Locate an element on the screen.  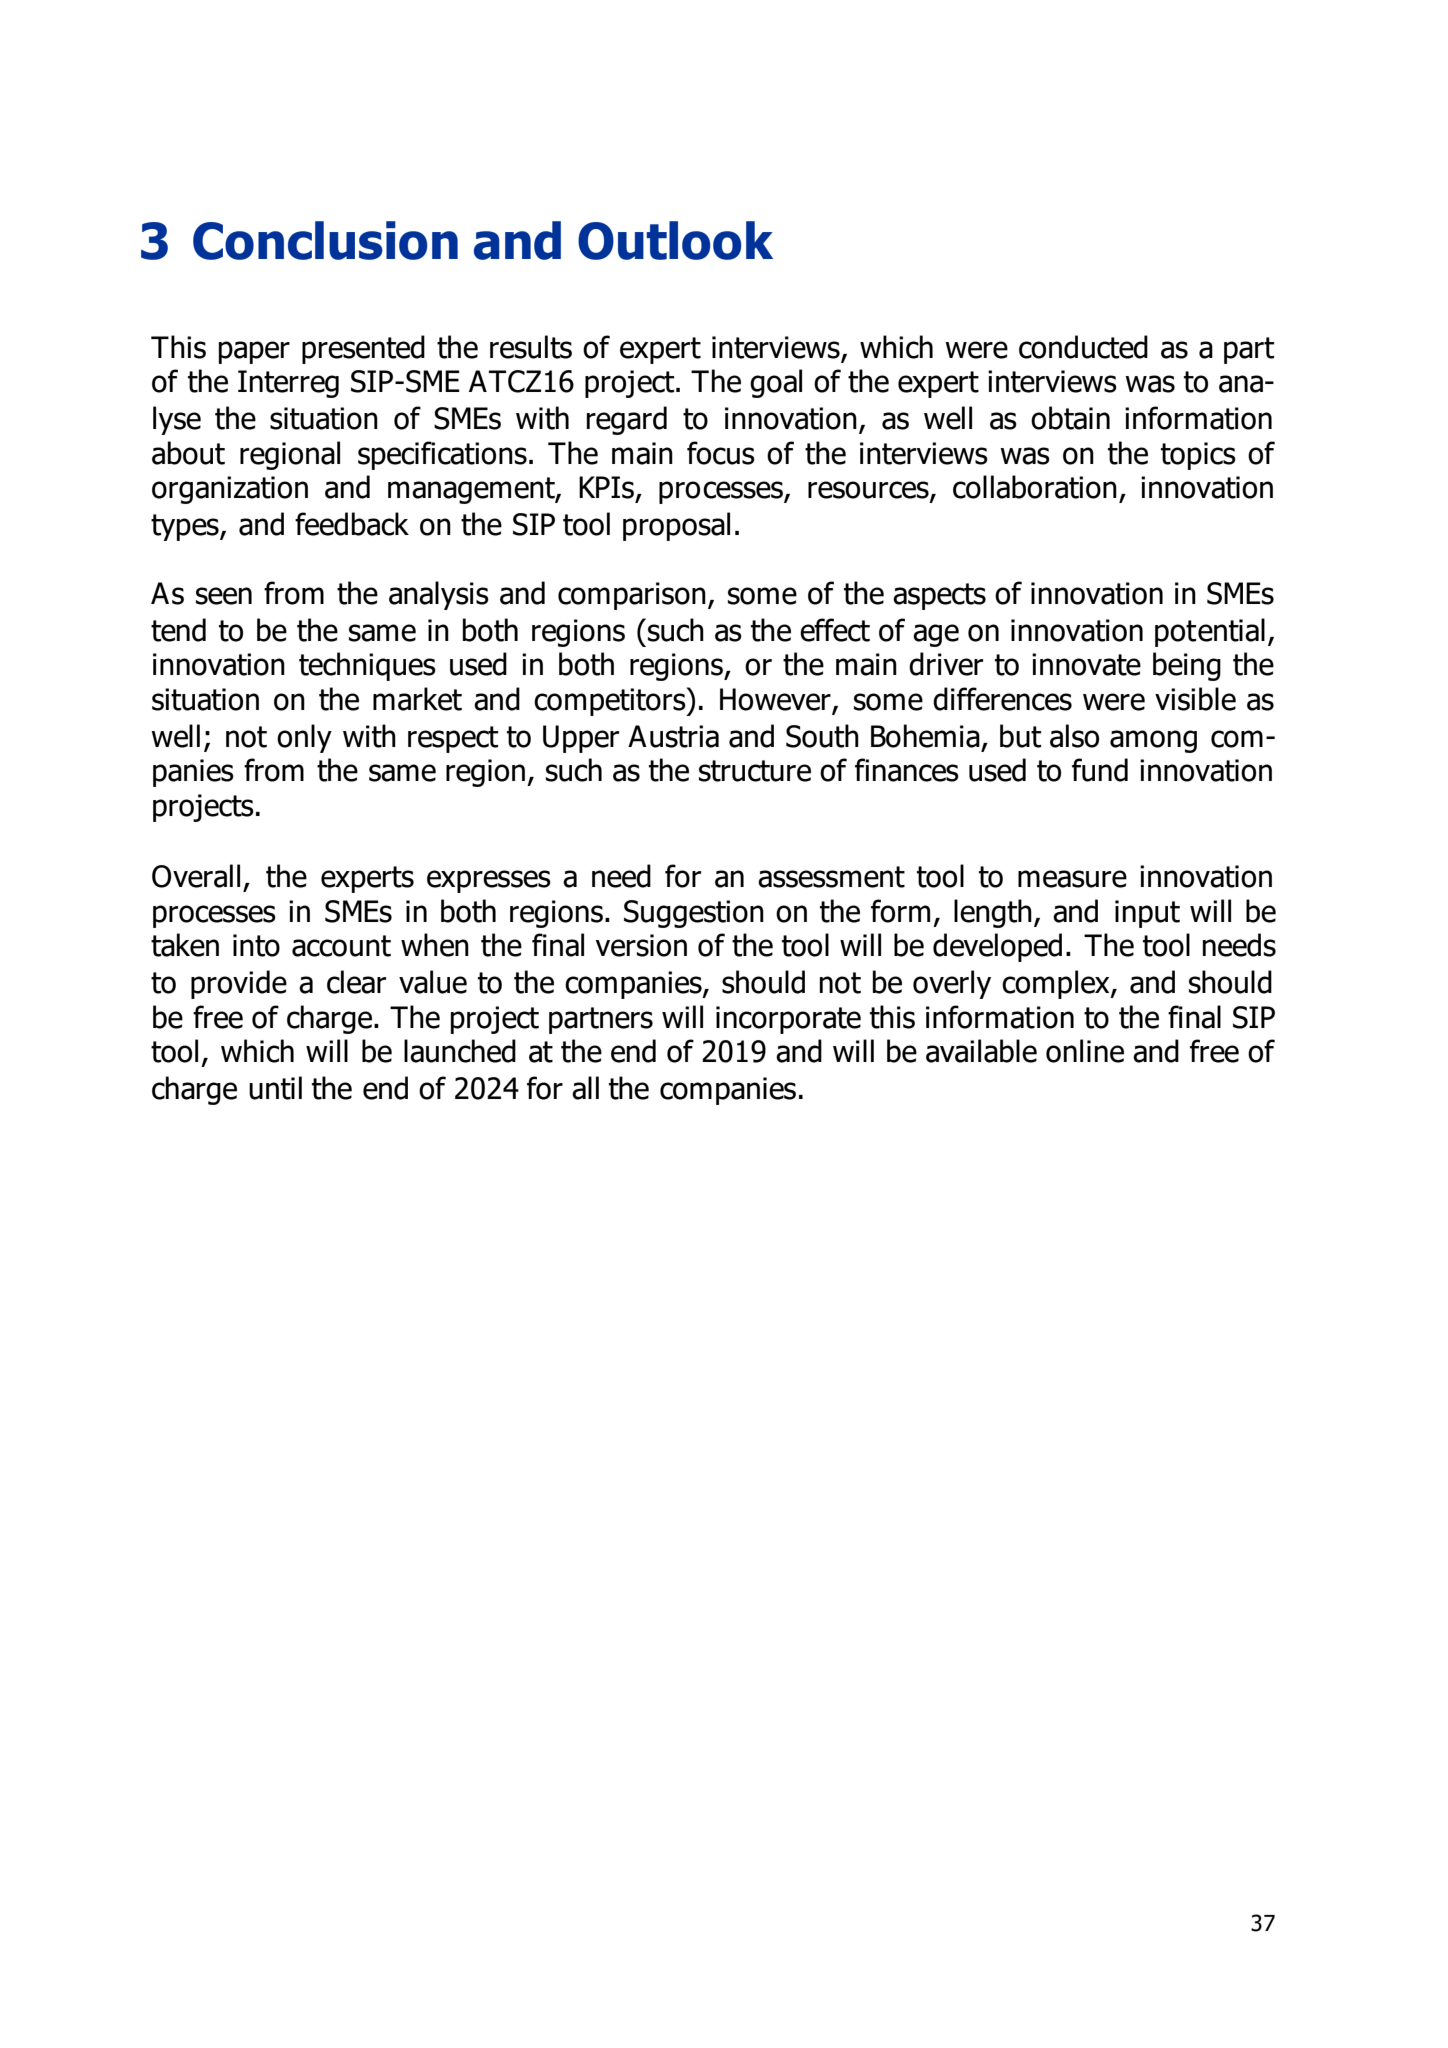
However is located at coordinates (776, 700).
